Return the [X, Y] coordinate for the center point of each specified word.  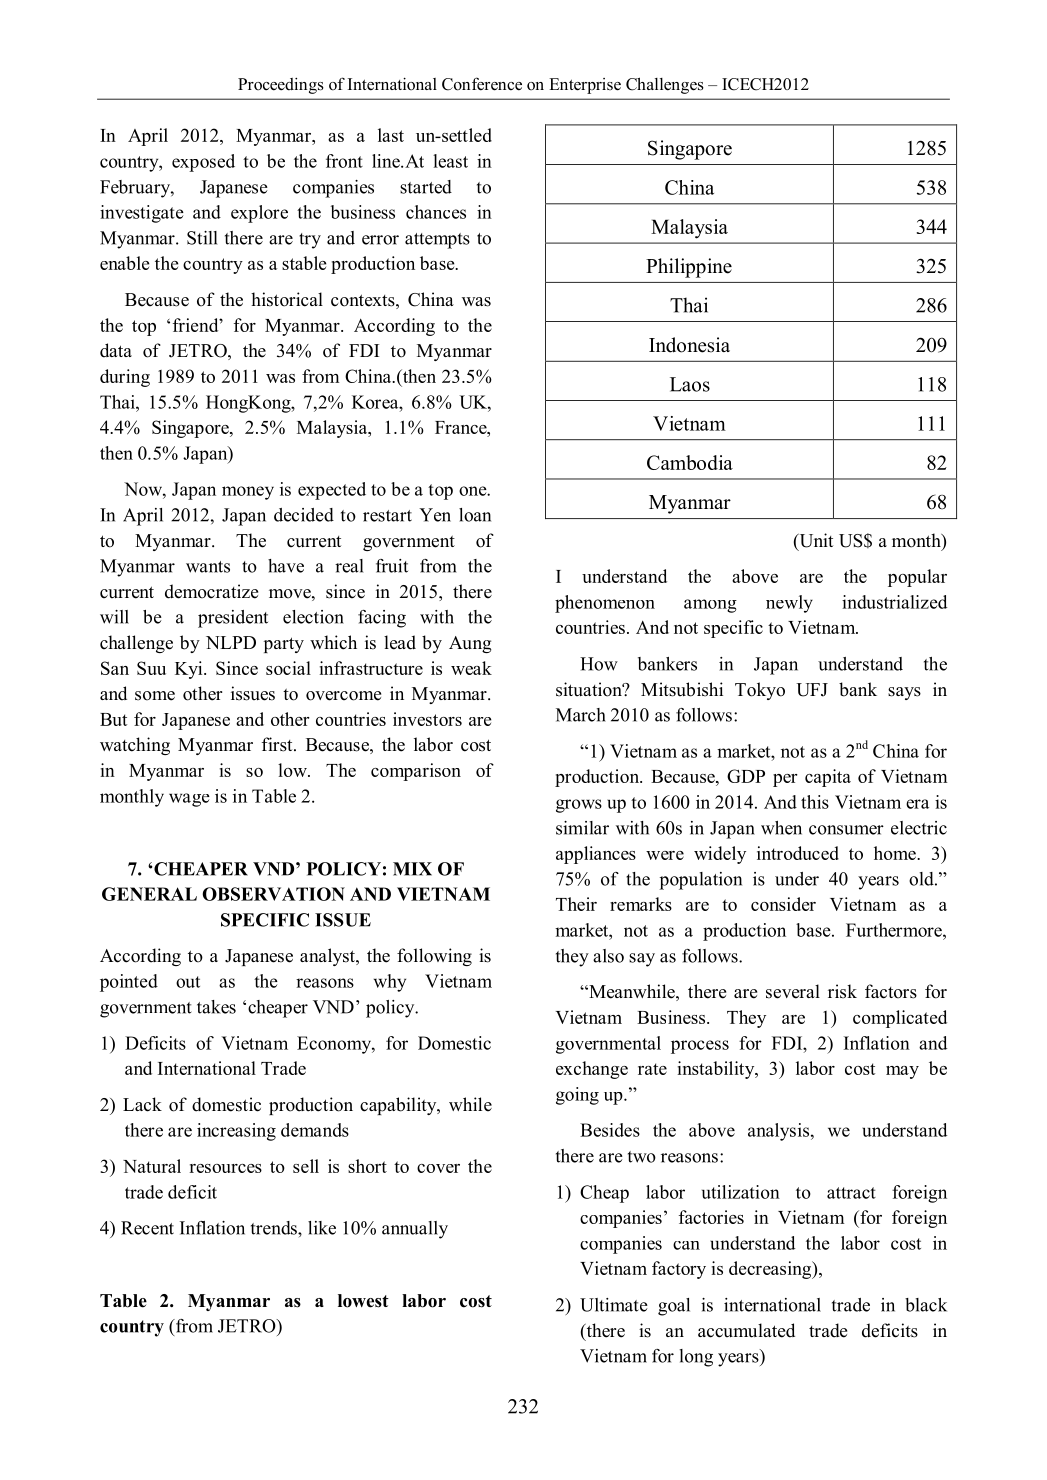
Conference [482, 84]
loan [475, 515]
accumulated [746, 1330]
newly [789, 604]
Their [576, 904]
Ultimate [614, 1305]
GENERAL [149, 894]
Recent [147, 1228]
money [248, 493]
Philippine [689, 268]
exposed [203, 163]
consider [783, 904]
